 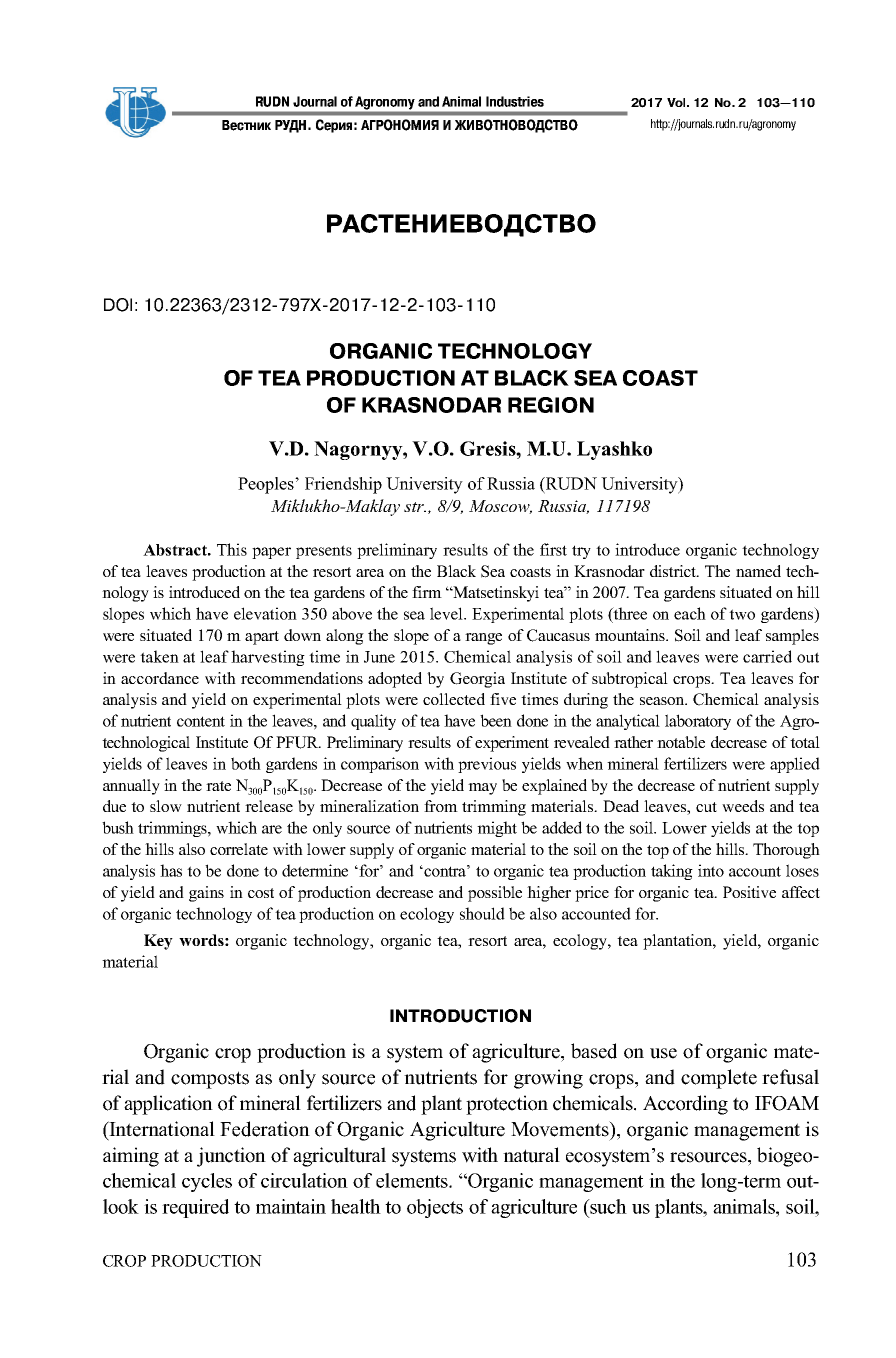 What do you see at coordinates (482, 913) in the screenshot?
I see `should` at bounding box center [482, 913].
